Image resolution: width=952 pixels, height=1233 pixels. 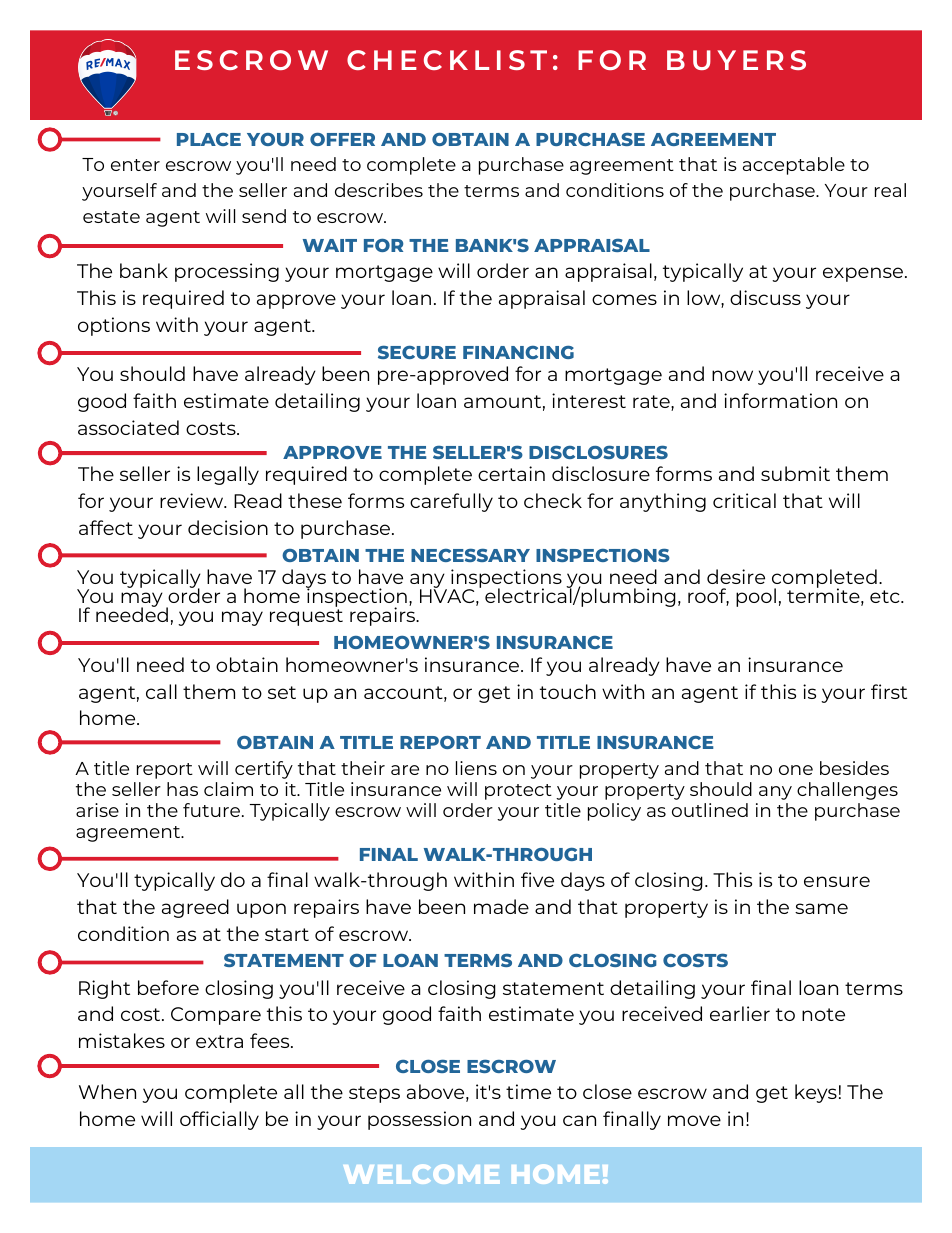 I want to click on keys, so click(x=816, y=1093).
